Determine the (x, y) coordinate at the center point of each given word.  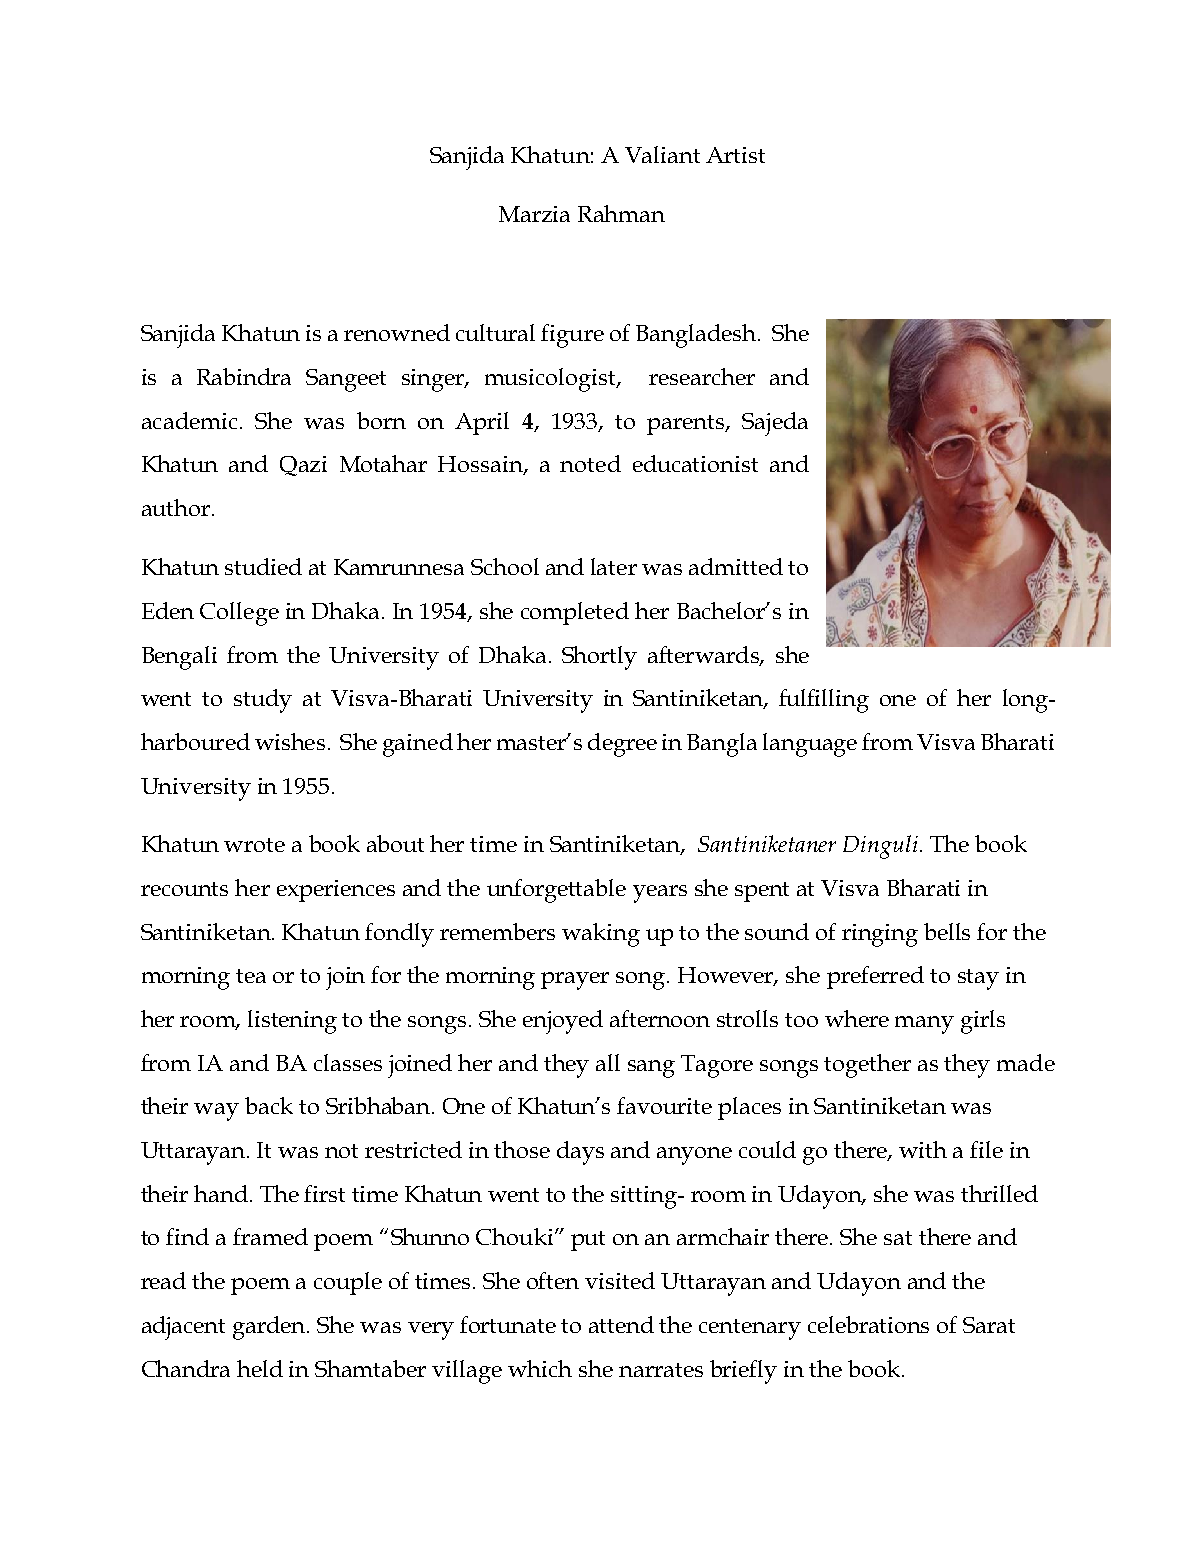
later (614, 566)
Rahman (621, 213)
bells (947, 931)
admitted (736, 566)
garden (270, 1328)
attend (621, 1324)
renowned (397, 332)
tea (251, 976)
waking (601, 935)
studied (263, 566)
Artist (735, 155)
